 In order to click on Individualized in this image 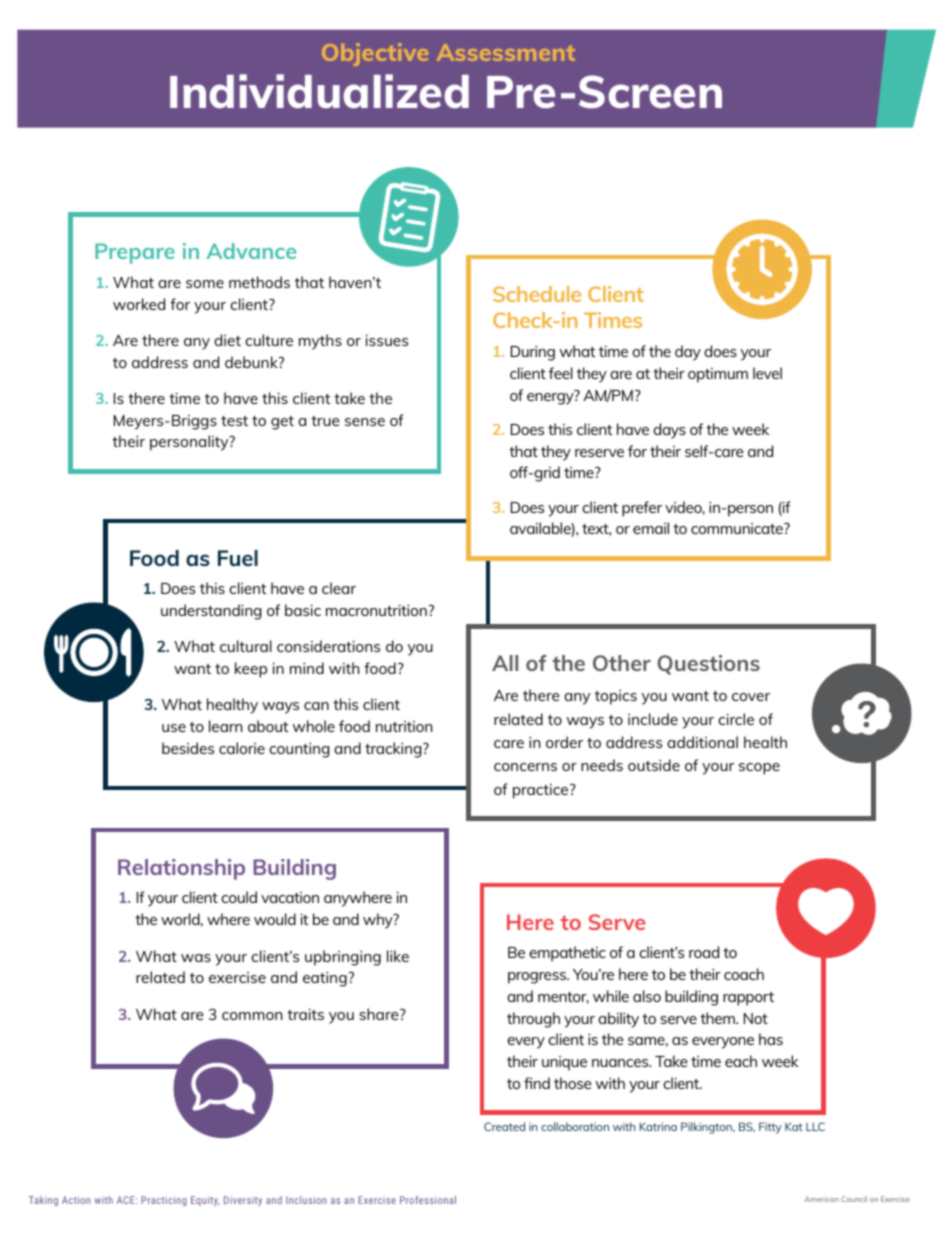, I will do `click(319, 91)`.
